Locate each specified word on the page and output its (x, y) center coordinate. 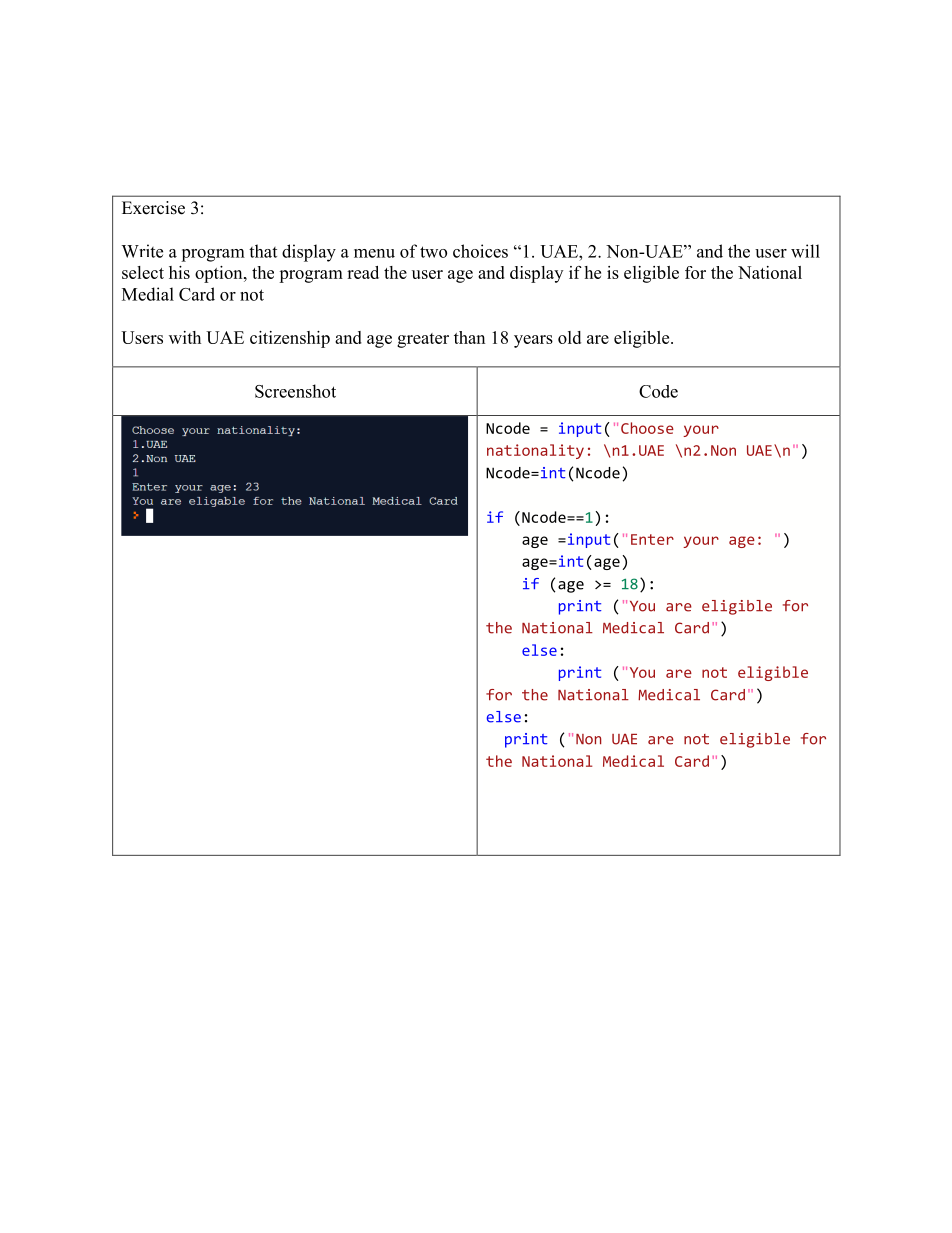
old (569, 337)
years (533, 341)
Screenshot (295, 391)
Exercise (153, 208)
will (805, 251)
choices (480, 251)
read (363, 272)
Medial (148, 294)
